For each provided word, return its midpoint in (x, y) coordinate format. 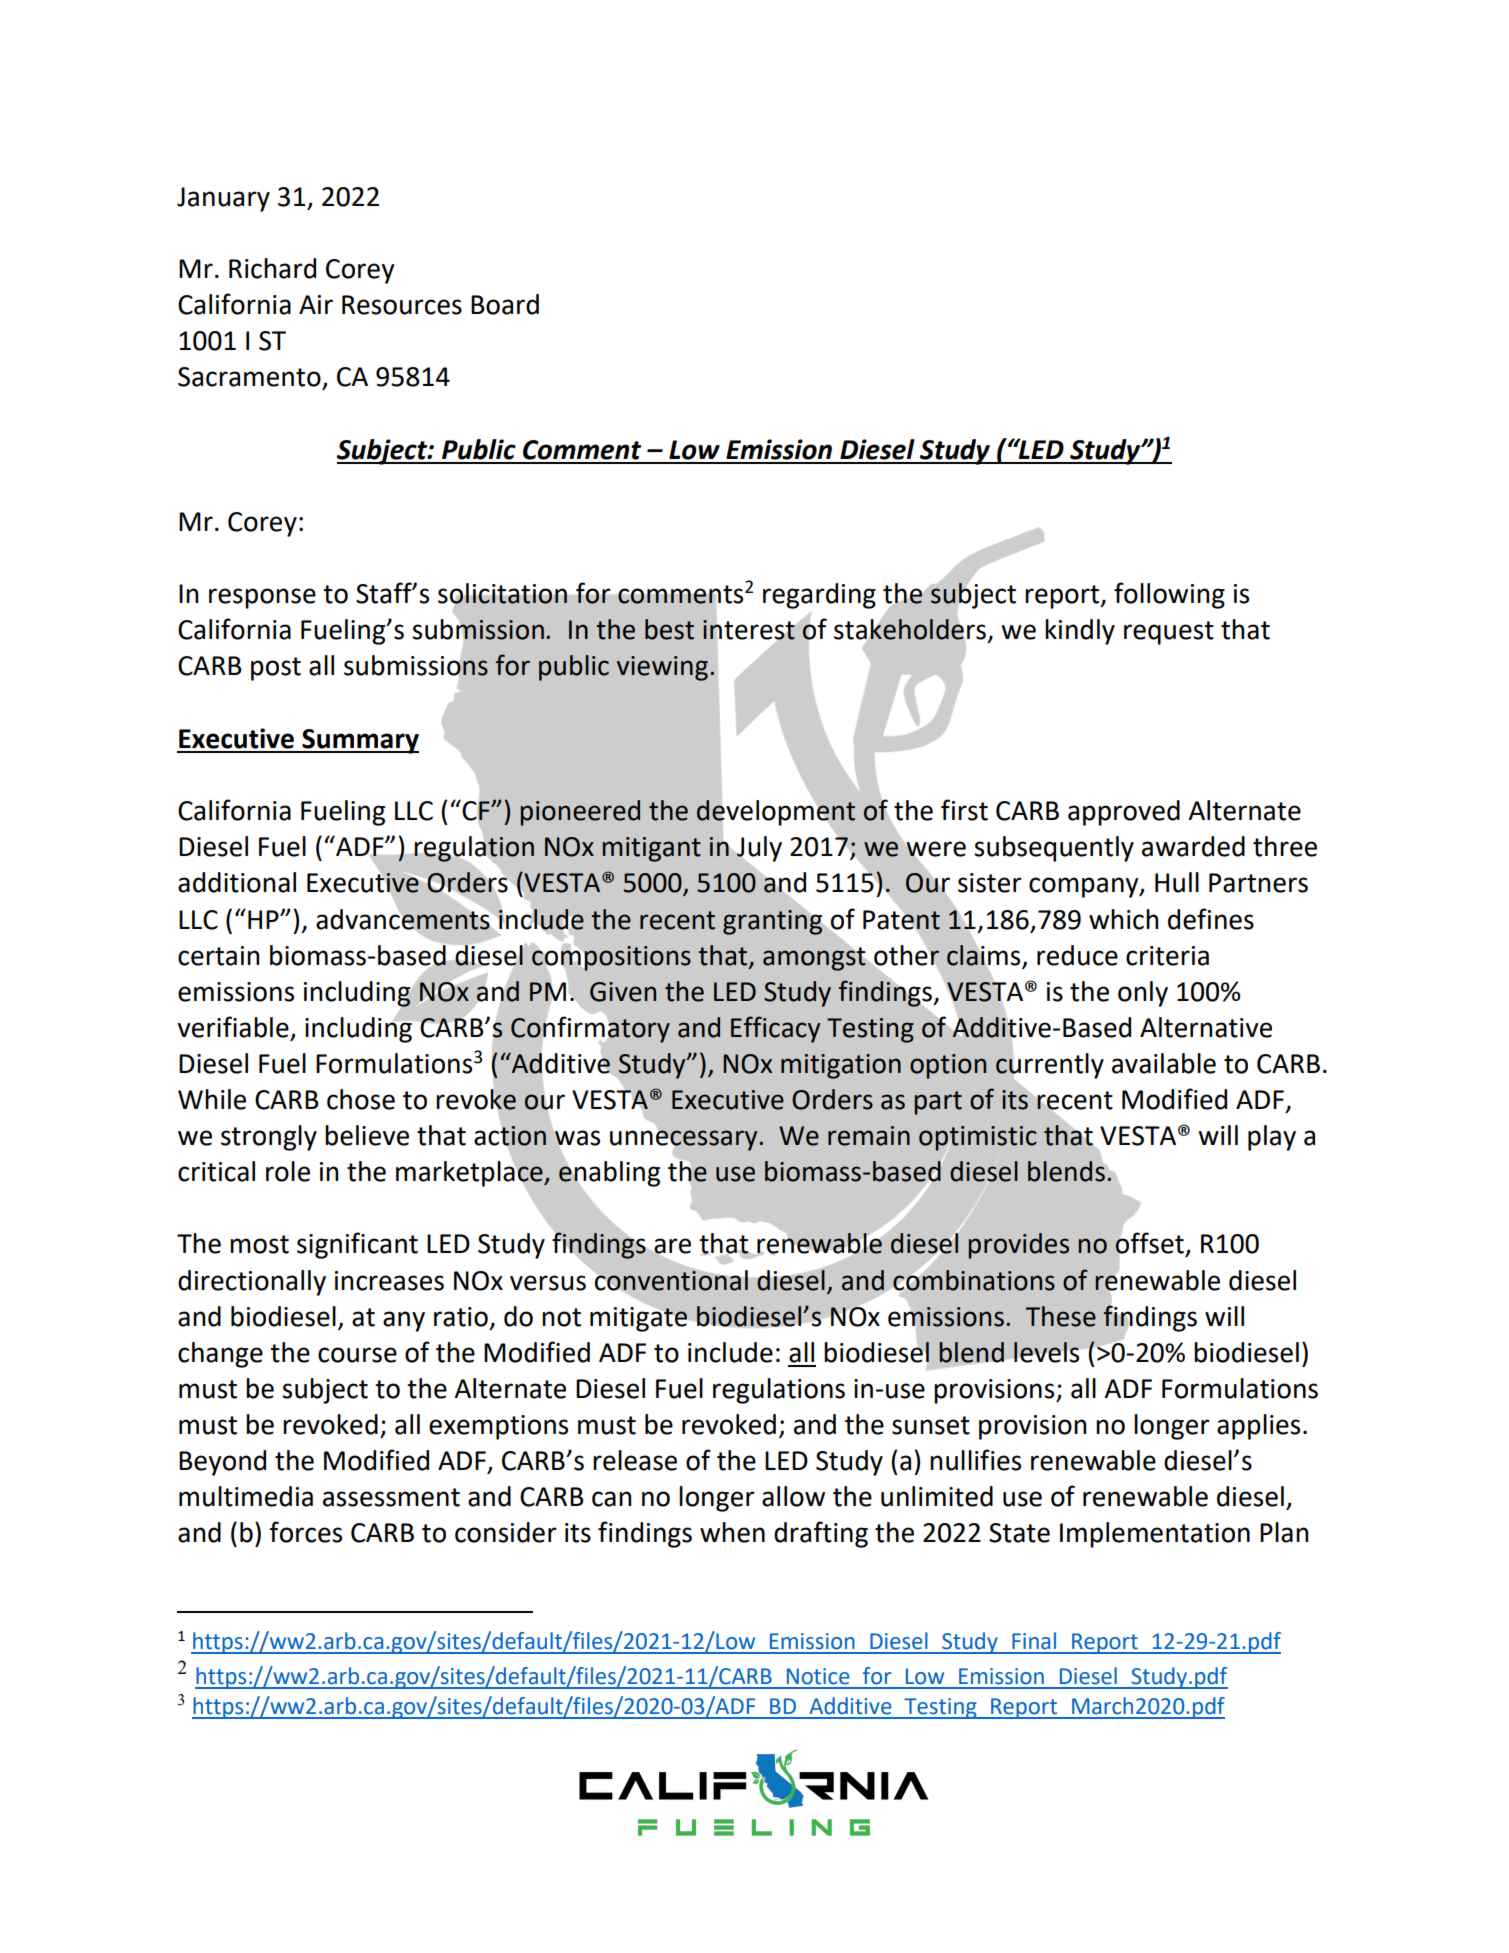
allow (793, 1496)
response (262, 598)
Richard (272, 268)
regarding (819, 596)
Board (505, 304)
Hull (1177, 882)
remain (869, 1136)
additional (237, 882)
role (288, 1171)
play (1272, 1138)
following (1169, 595)
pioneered (580, 813)
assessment (391, 1497)
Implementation (1155, 1535)
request (1169, 633)
